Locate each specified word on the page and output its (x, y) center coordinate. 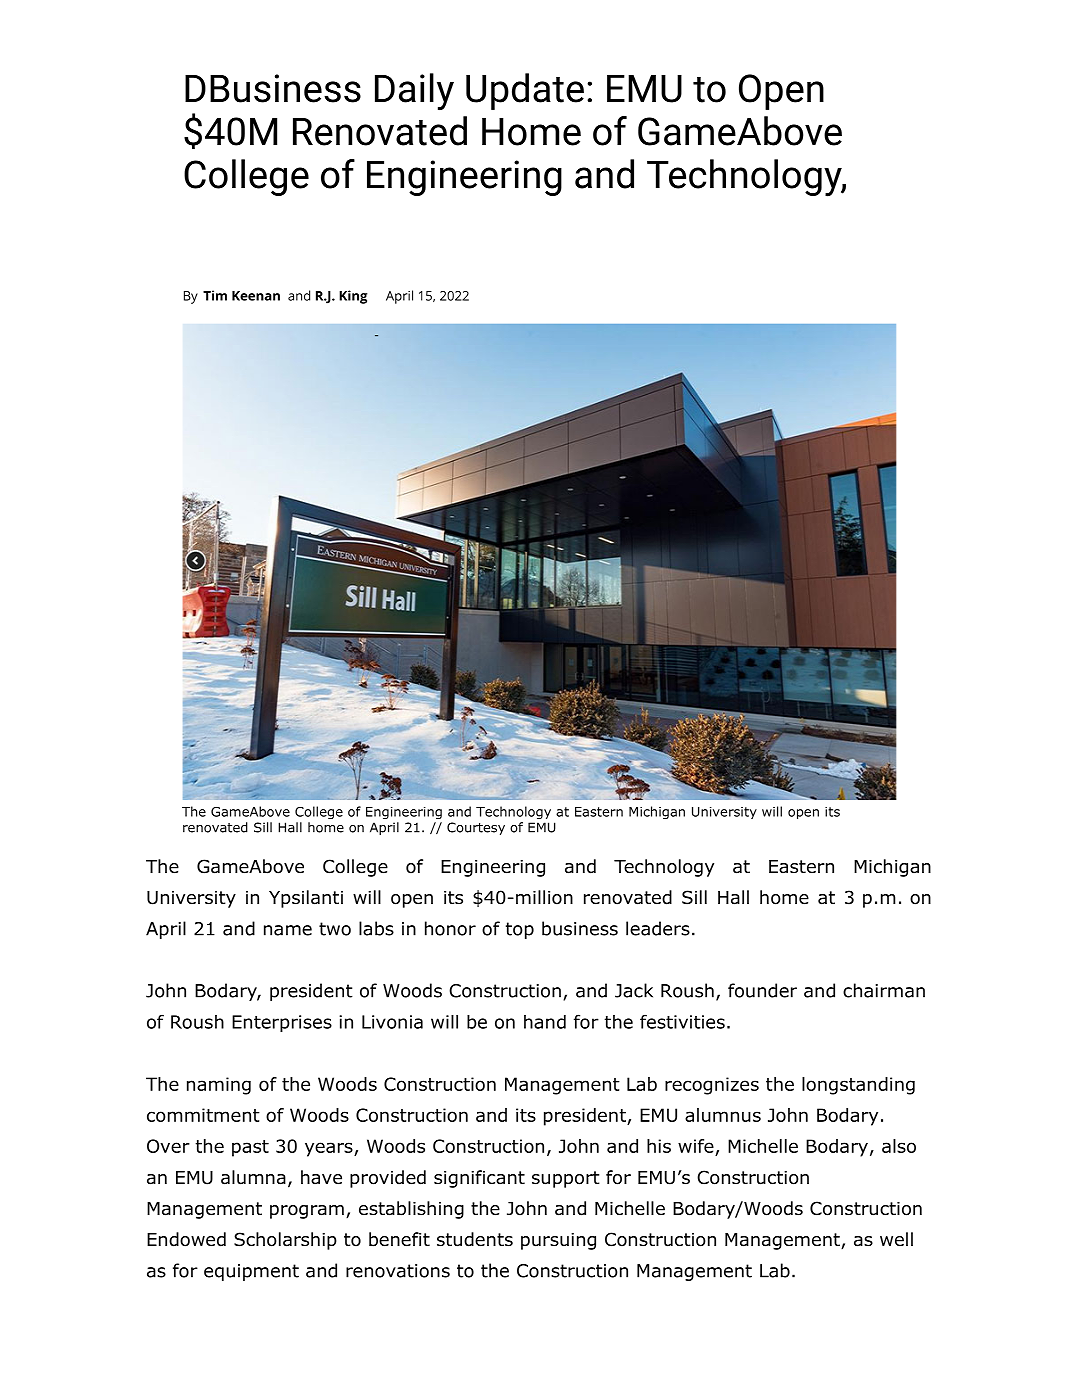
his (659, 1146)
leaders (658, 928)
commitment (203, 1115)
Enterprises (282, 1023)
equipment (251, 1272)
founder (762, 990)
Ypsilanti (306, 899)
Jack (634, 990)
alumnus (723, 1115)
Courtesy (476, 828)
